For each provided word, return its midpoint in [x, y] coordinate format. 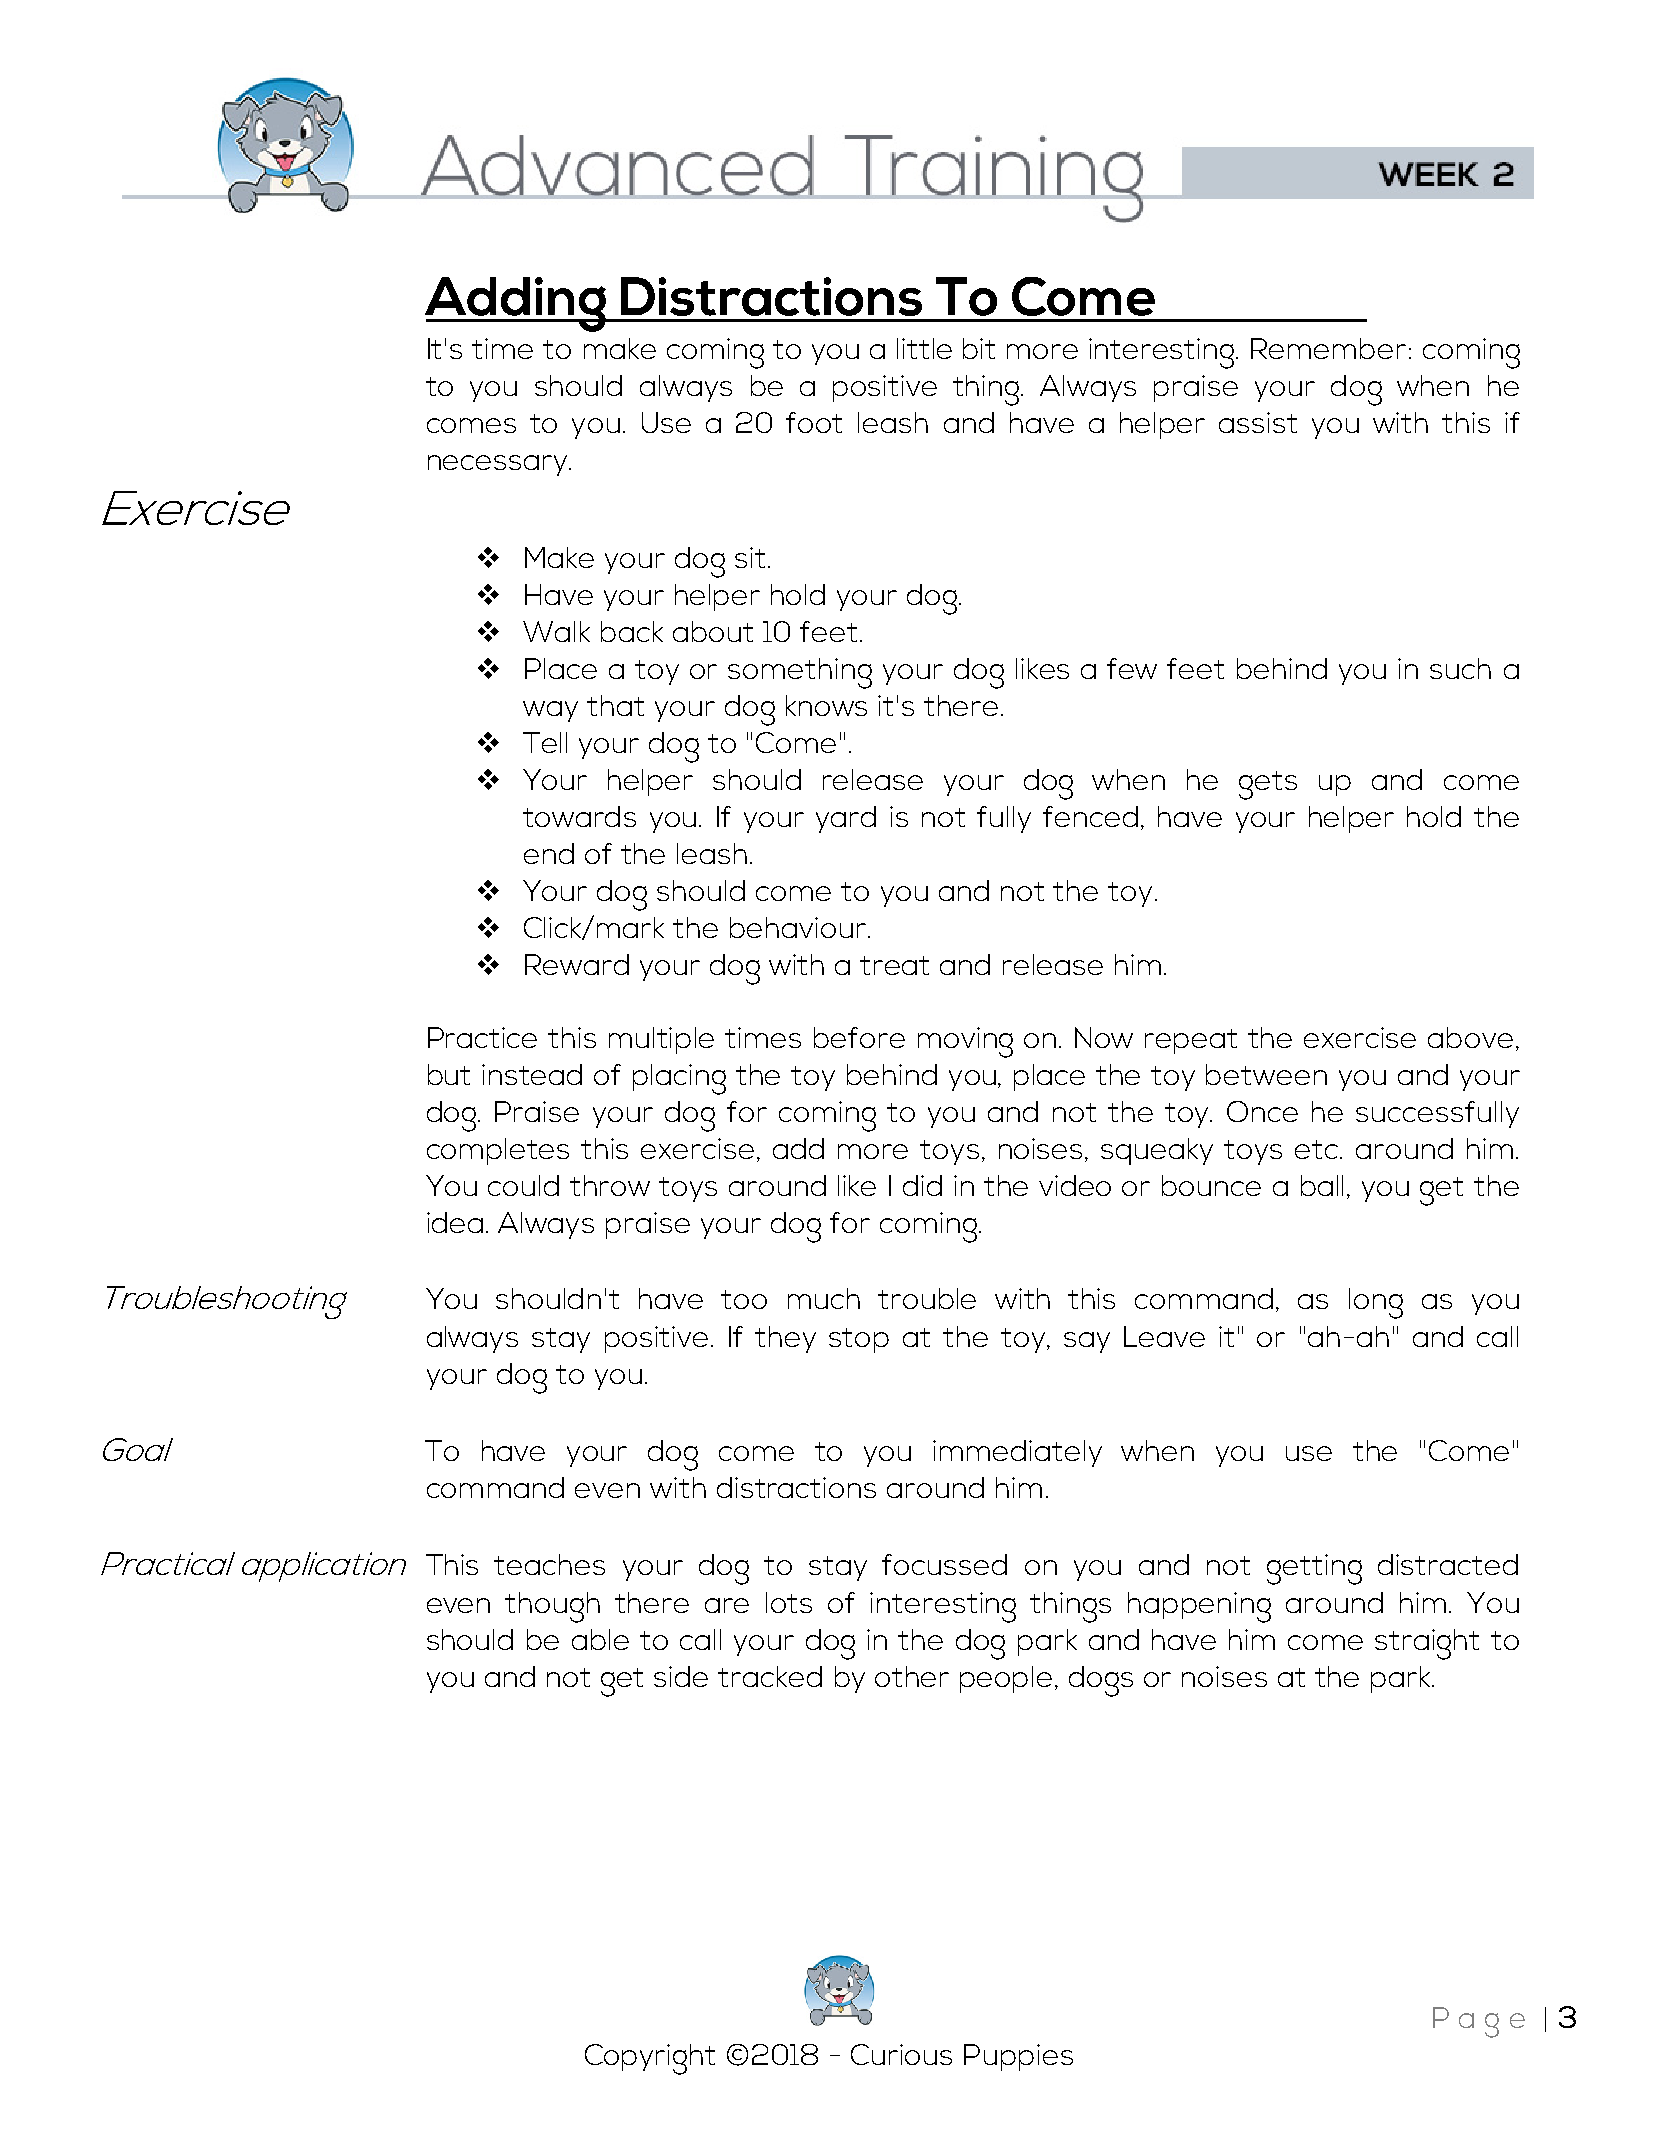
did [922, 1185]
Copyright [650, 2059]
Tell [545, 742]
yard [846, 819]
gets [1268, 785]
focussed [944, 1564]
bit [979, 348]
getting [1314, 1569]
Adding [516, 304]
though [552, 1607]
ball [1322, 1185]
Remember [1328, 348]
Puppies [1018, 2057]
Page [1479, 2022]
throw [610, 1185]
